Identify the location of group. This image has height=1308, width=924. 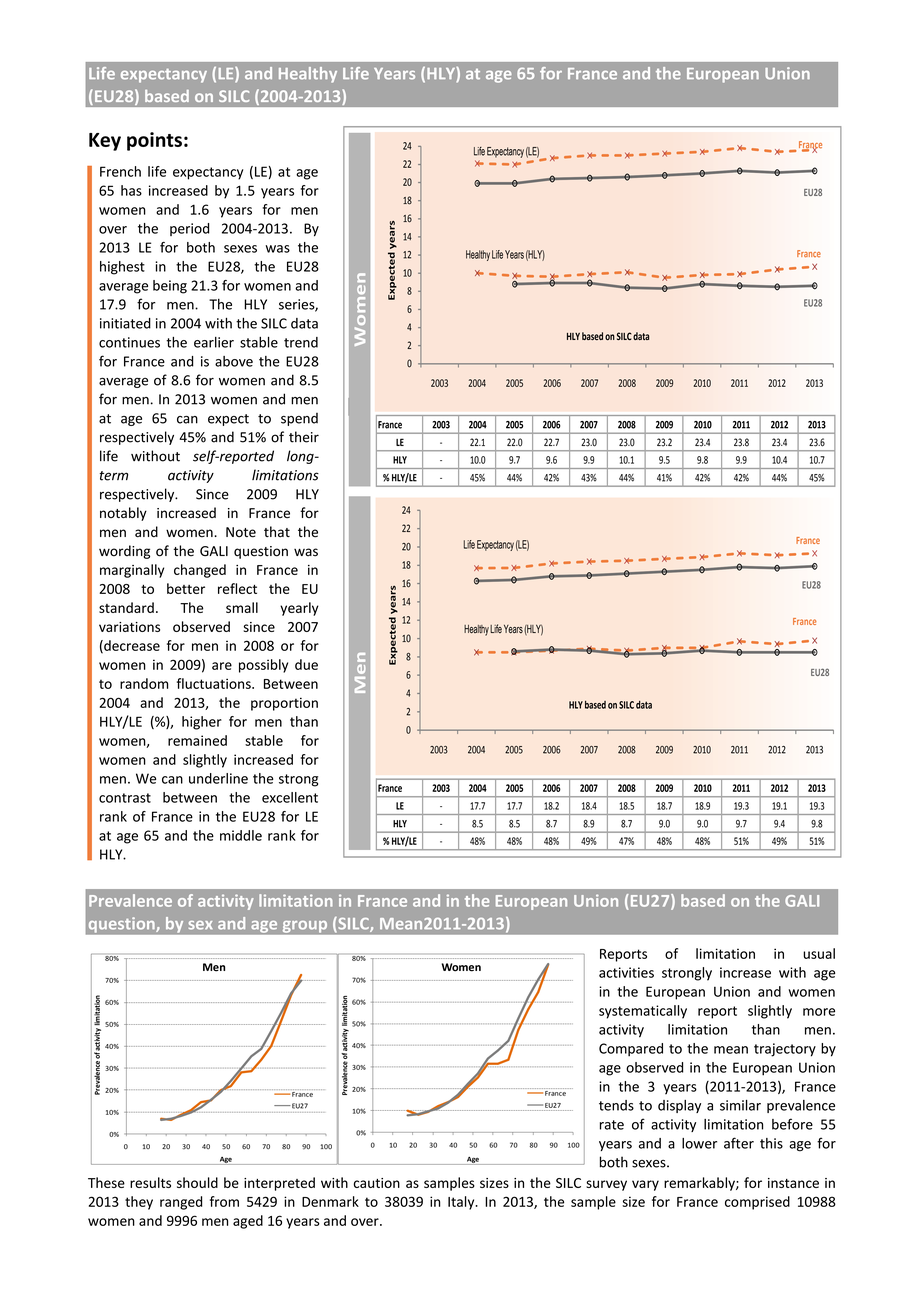
(303, 926).
